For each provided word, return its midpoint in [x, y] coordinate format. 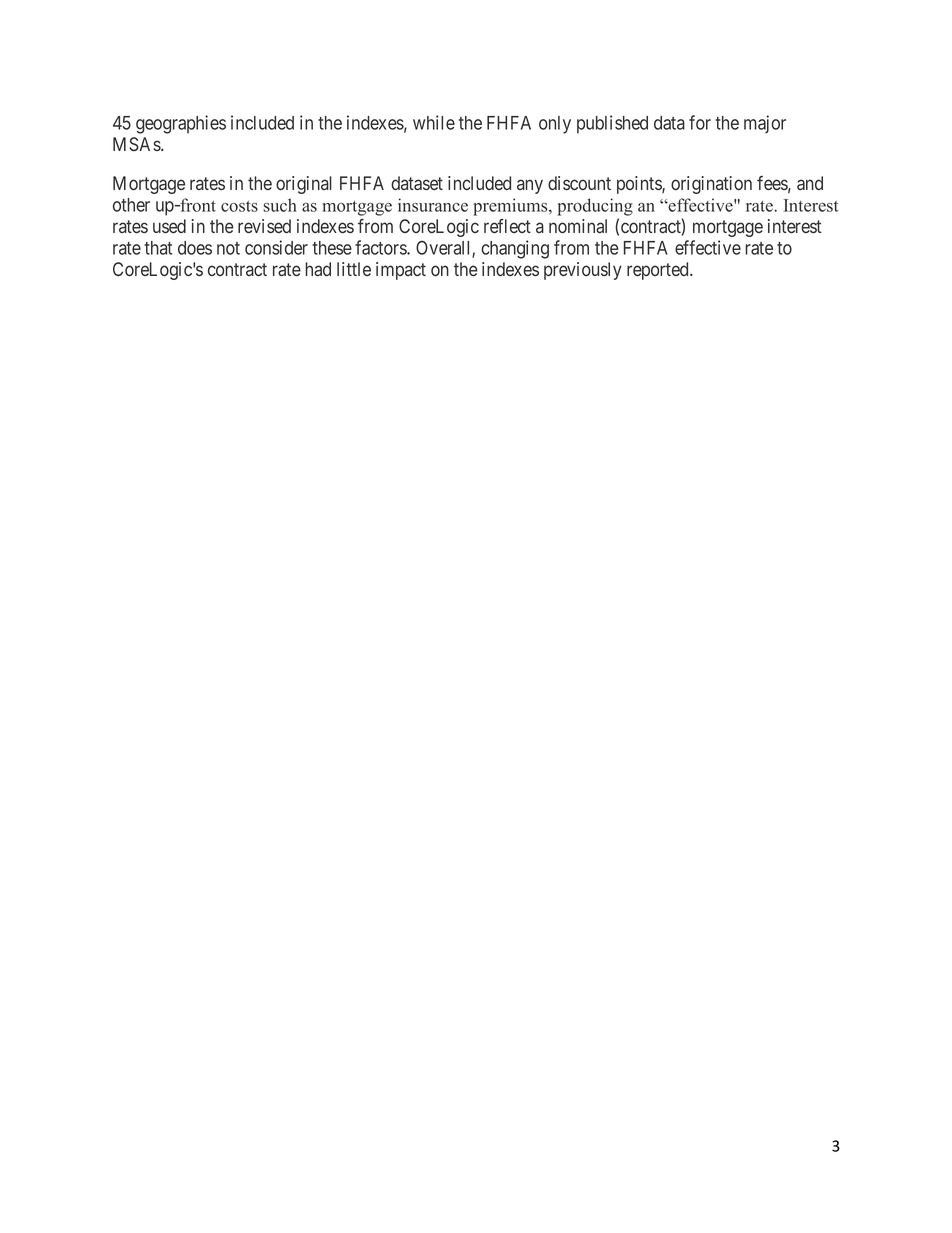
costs [239, 206]
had [318, 269]
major [765, 124]
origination [711, 185]
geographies [181, 124]
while [434, 122]
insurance [433, 205]
